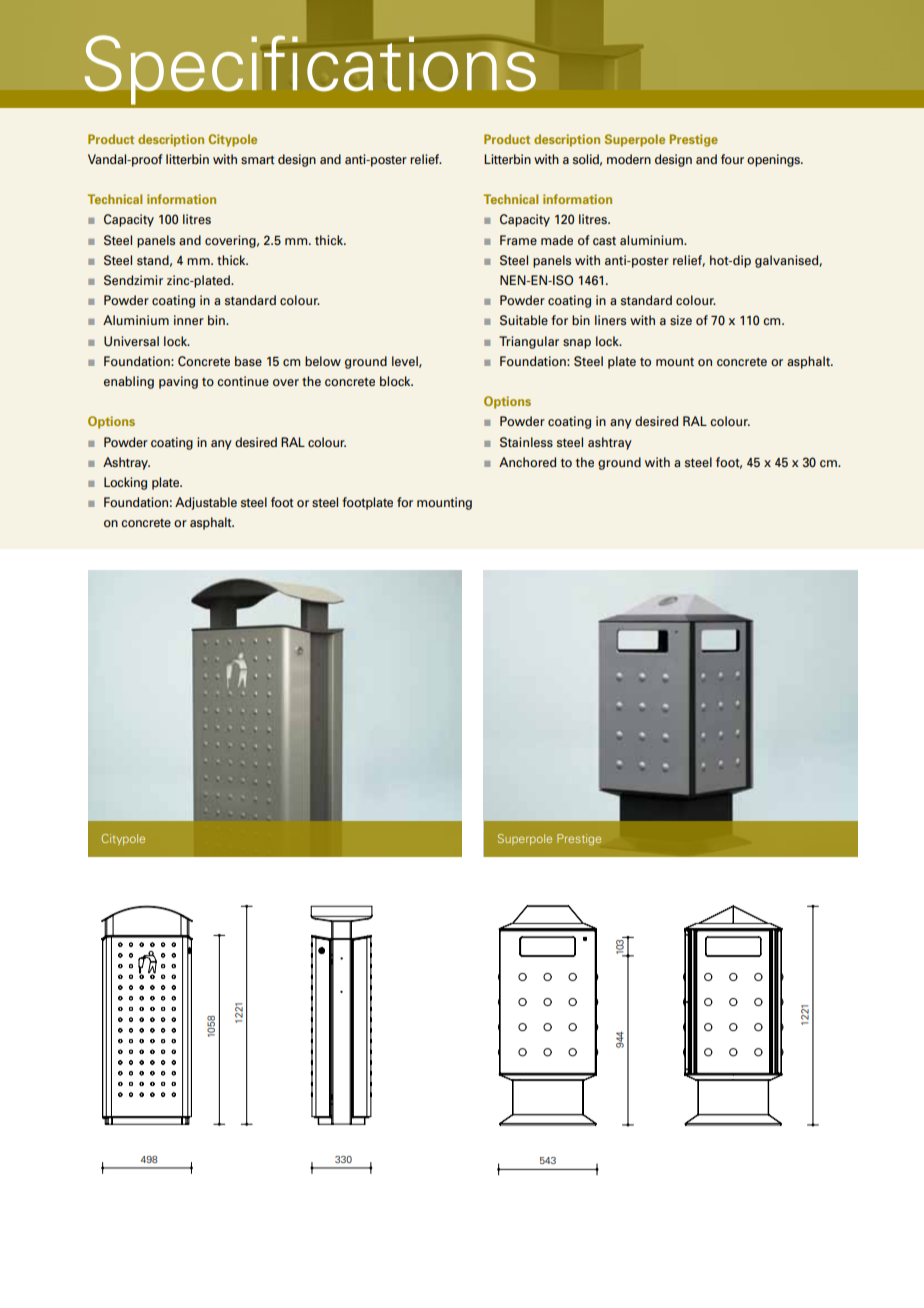 The width and height of the screenshot is (924, 1308). I want to click on Anchored, so click(527, 462).
